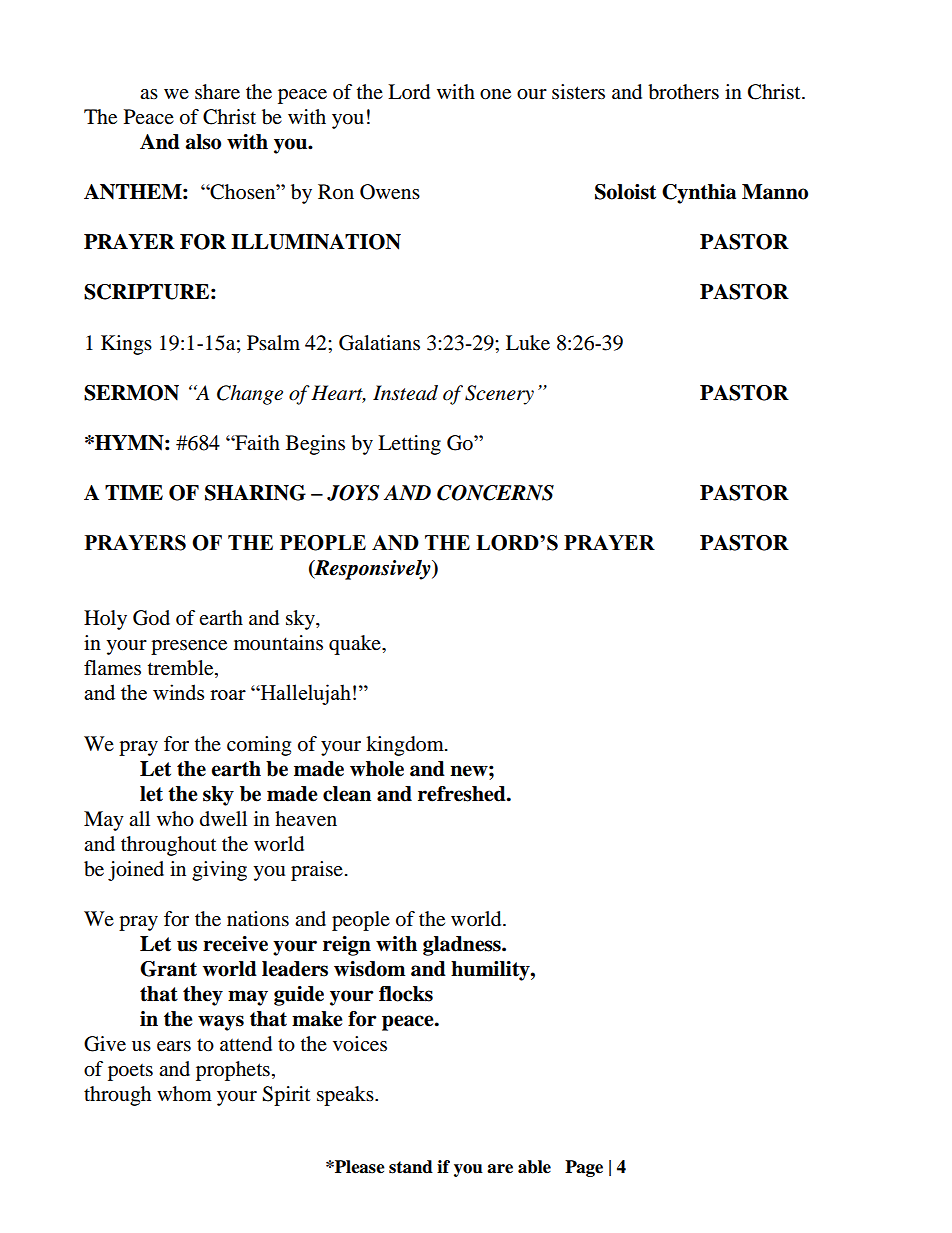 This image has width=952, height=1233. What do you see at coordinates (134, 492) in the image?
I see `TIME` at bounding box center [134, 492].
